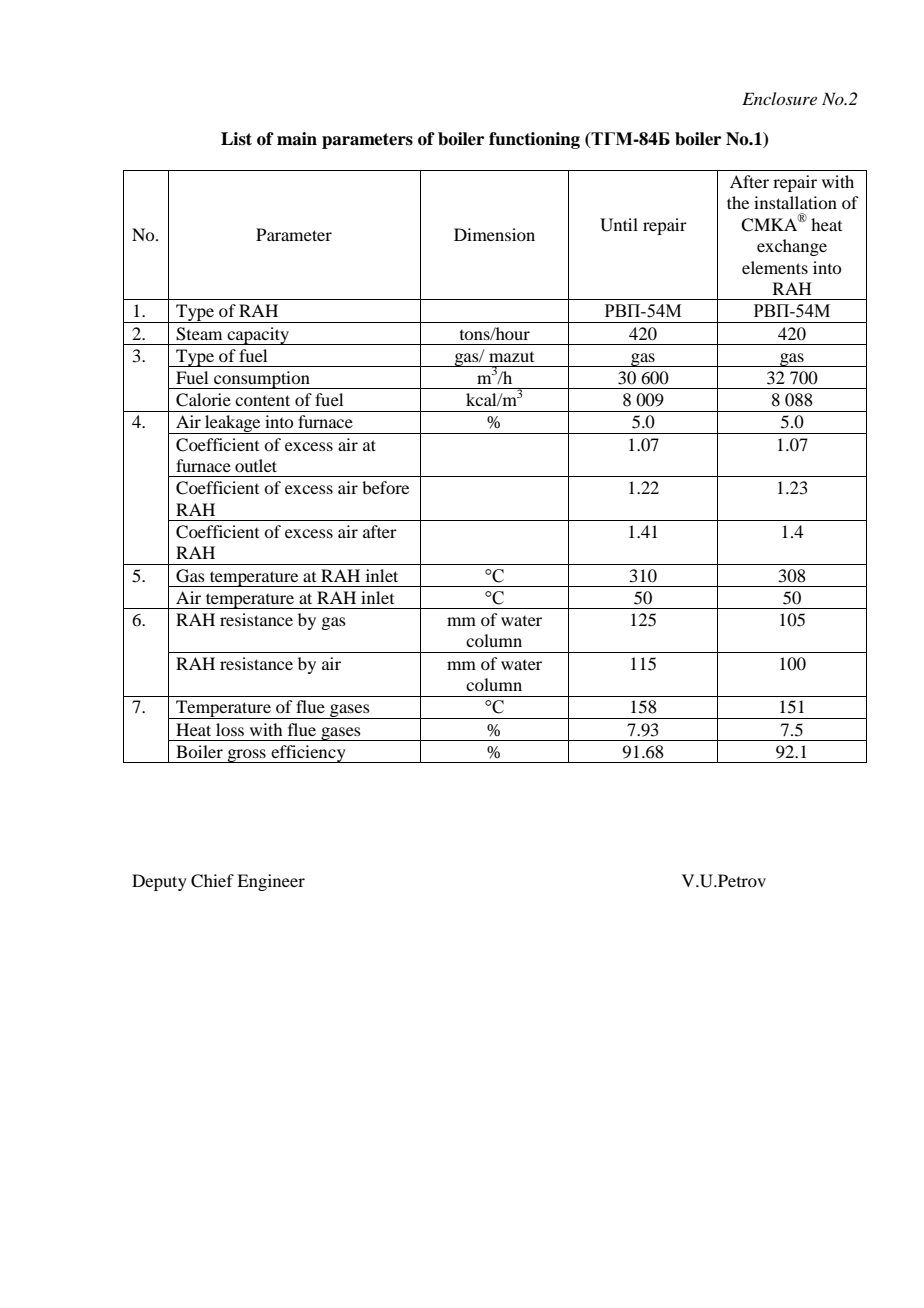  What do you see at coordinates (775, 267) in the page?
I see `elements` at bounding box center [775, 267].
